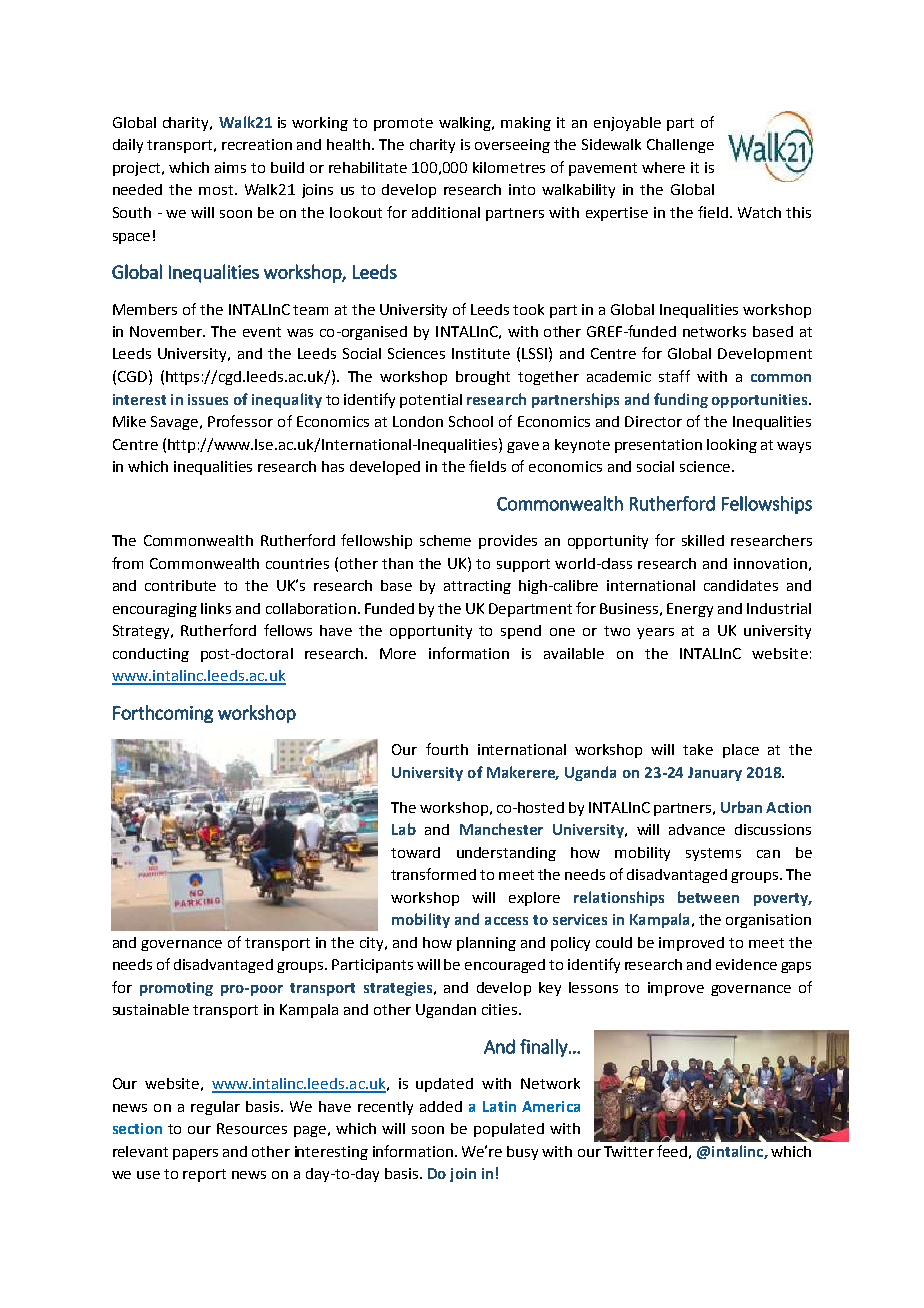 This image has height=1308, width=924. I want to click on kilometres, so click(509, 167).
